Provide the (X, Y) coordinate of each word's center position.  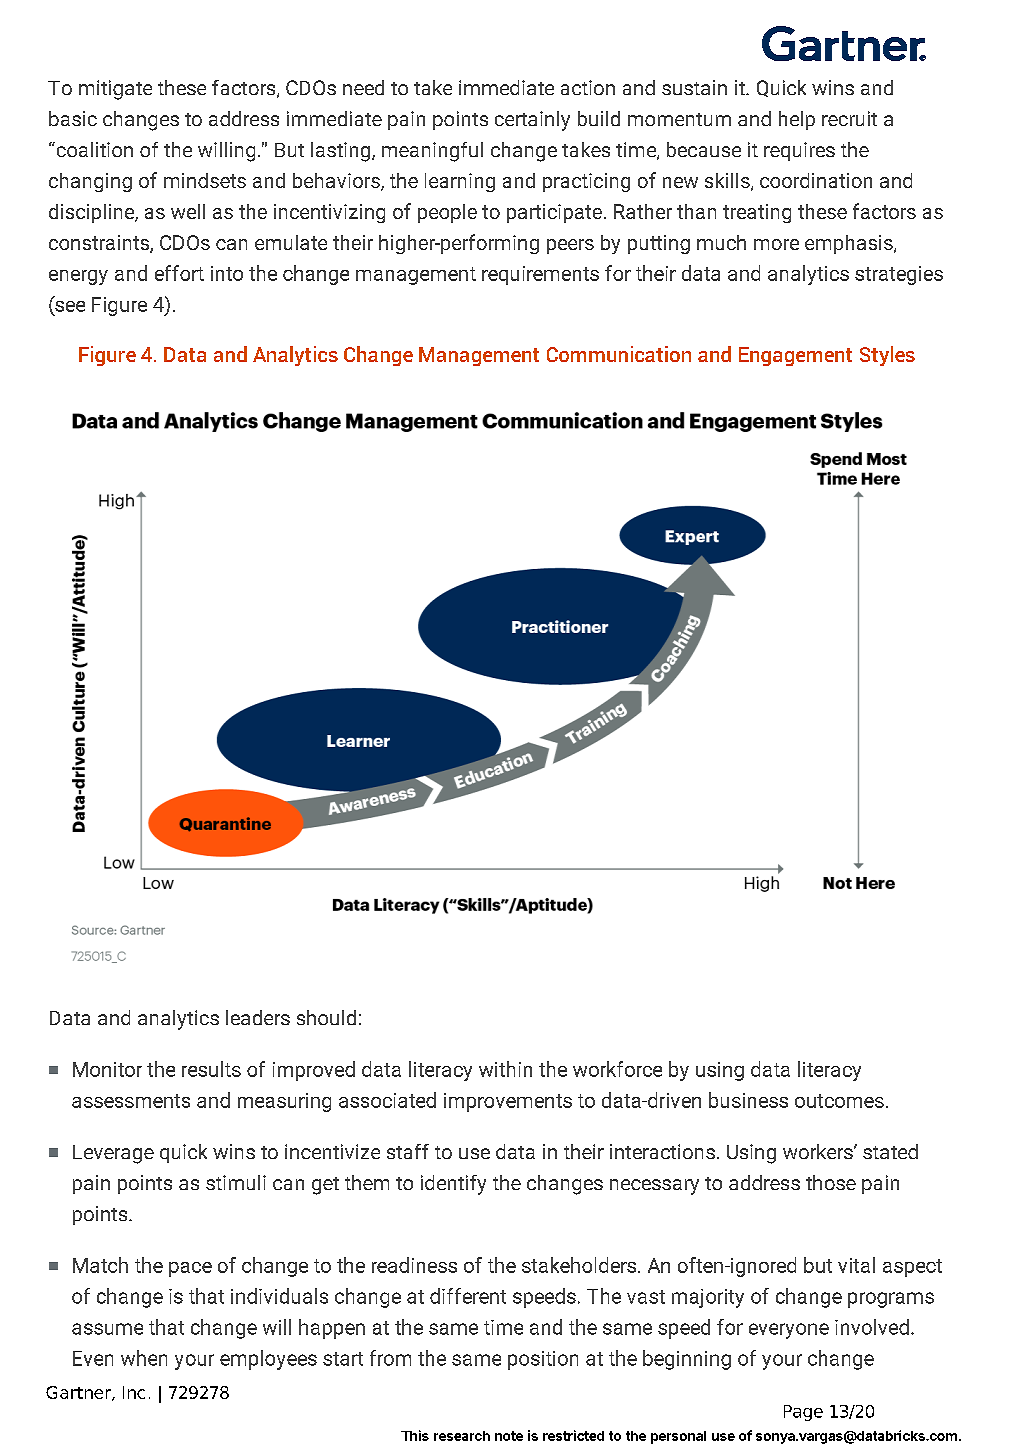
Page (803, 1413)
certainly (532, 121)
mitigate (115, 90)
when (144, 1358)
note (509, 1436)
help (797, 120)
